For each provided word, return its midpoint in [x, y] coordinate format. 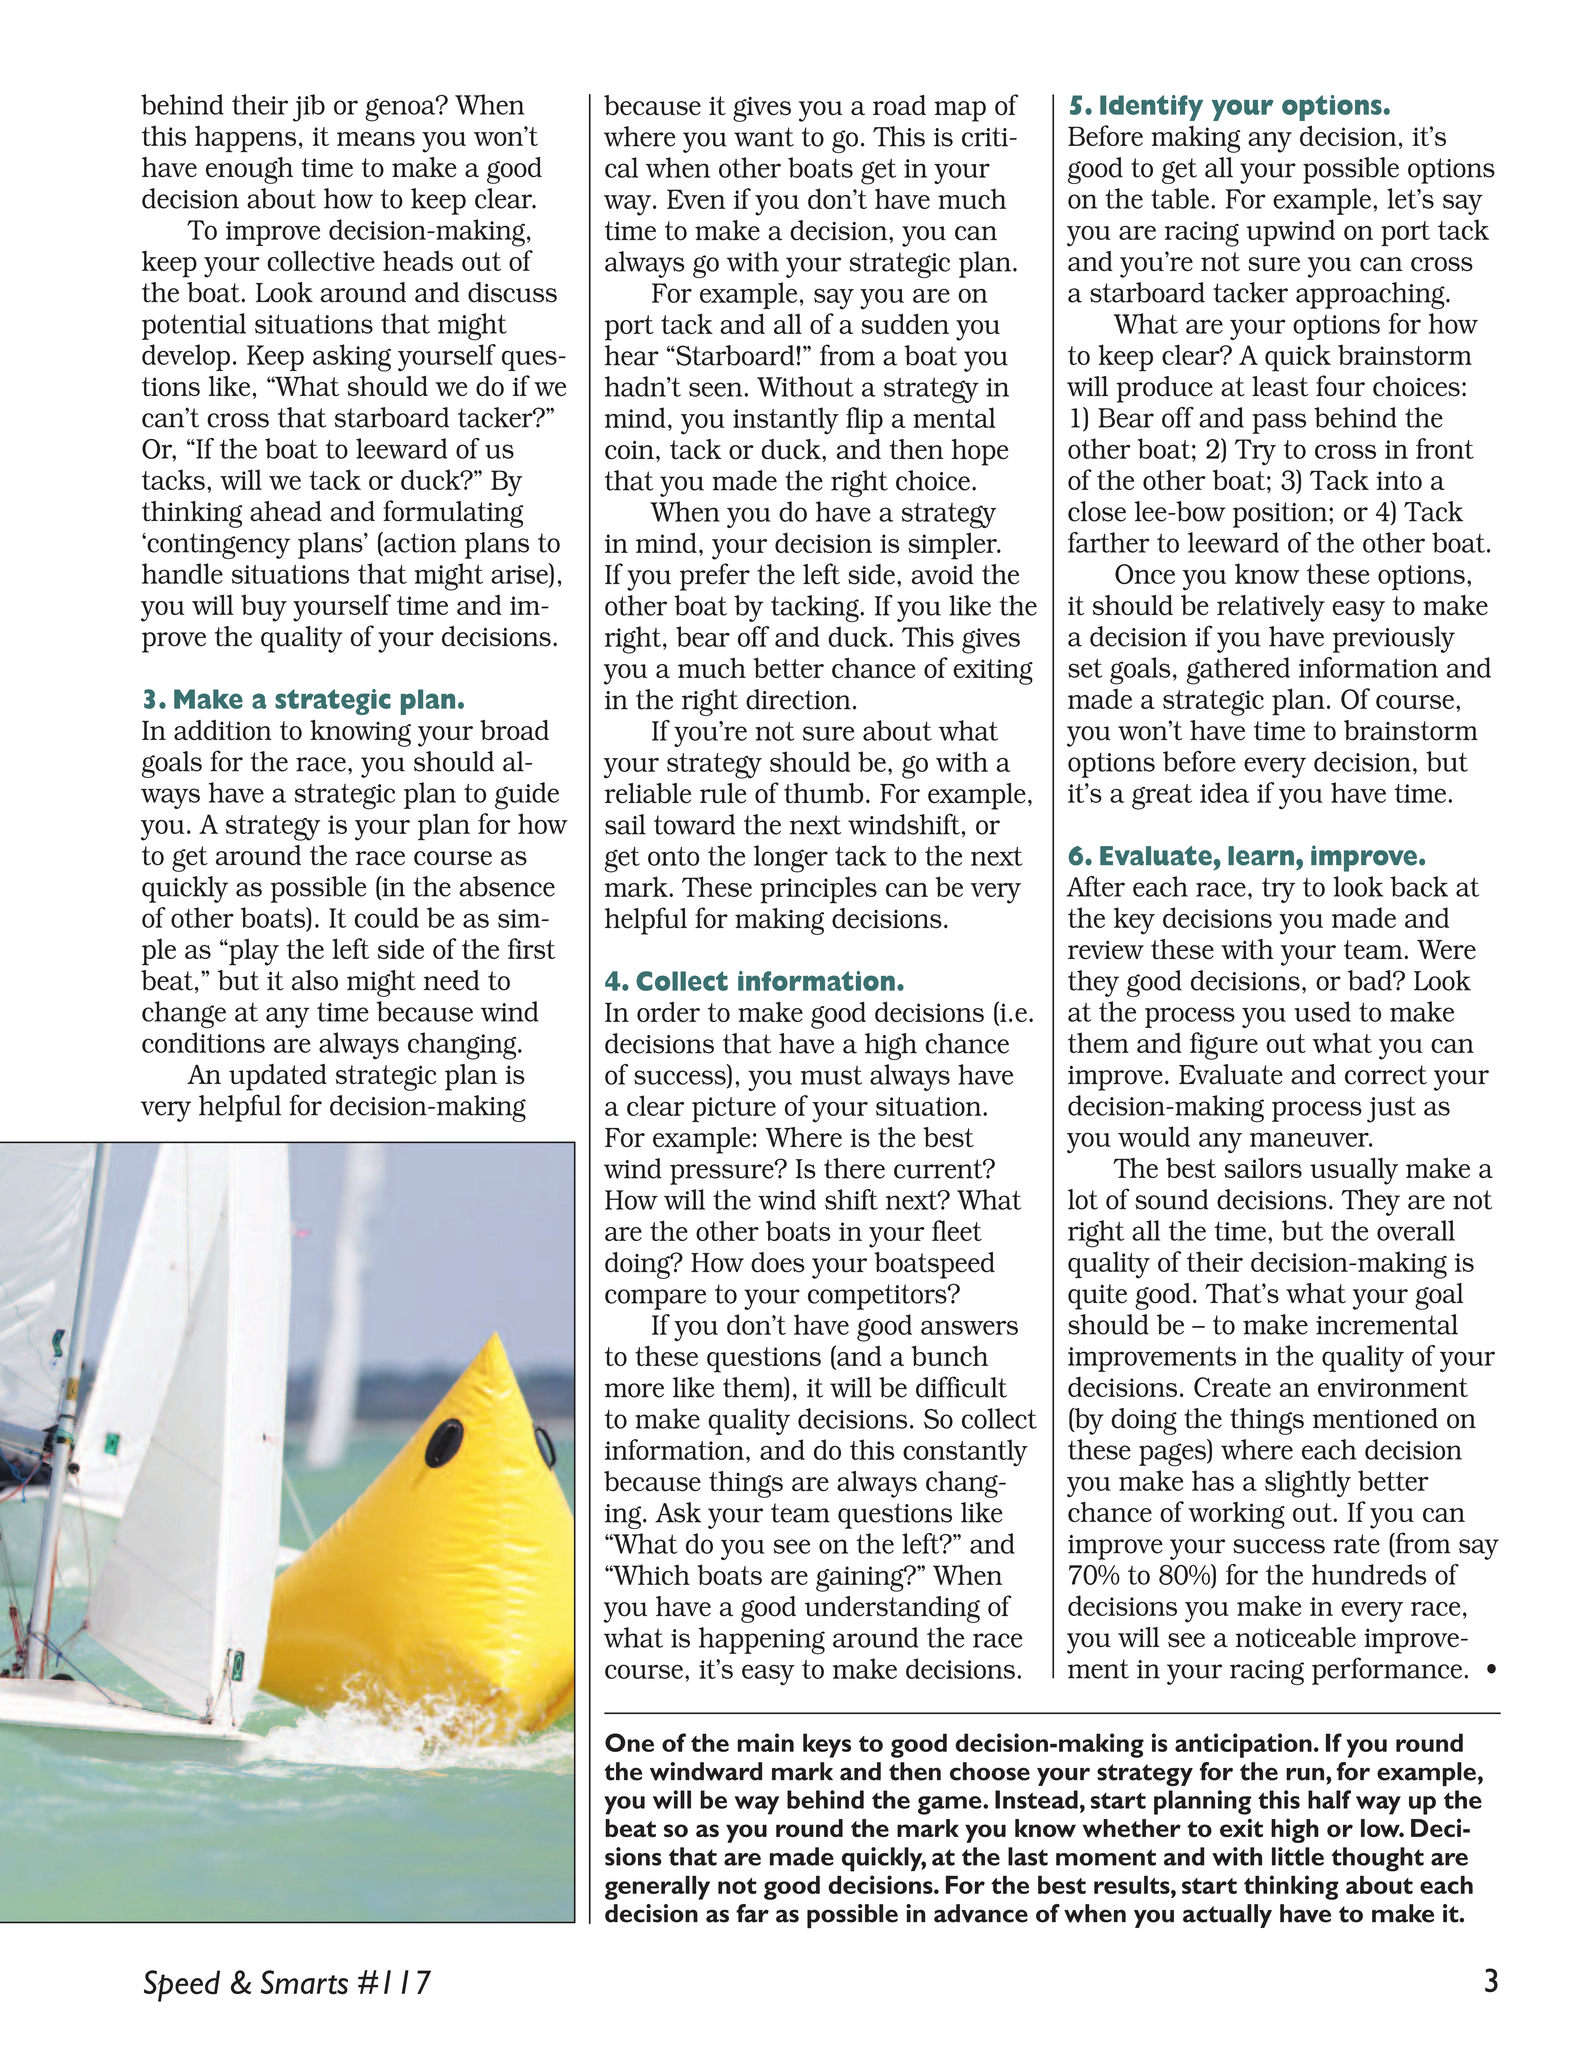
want [764, 137]
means [376, 139]
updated [278, 1077]
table [1180, 198]
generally [657, 1887]
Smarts [304, 1982]
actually [1227, 1916]
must [831, 1075]
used [1322, 1011]
